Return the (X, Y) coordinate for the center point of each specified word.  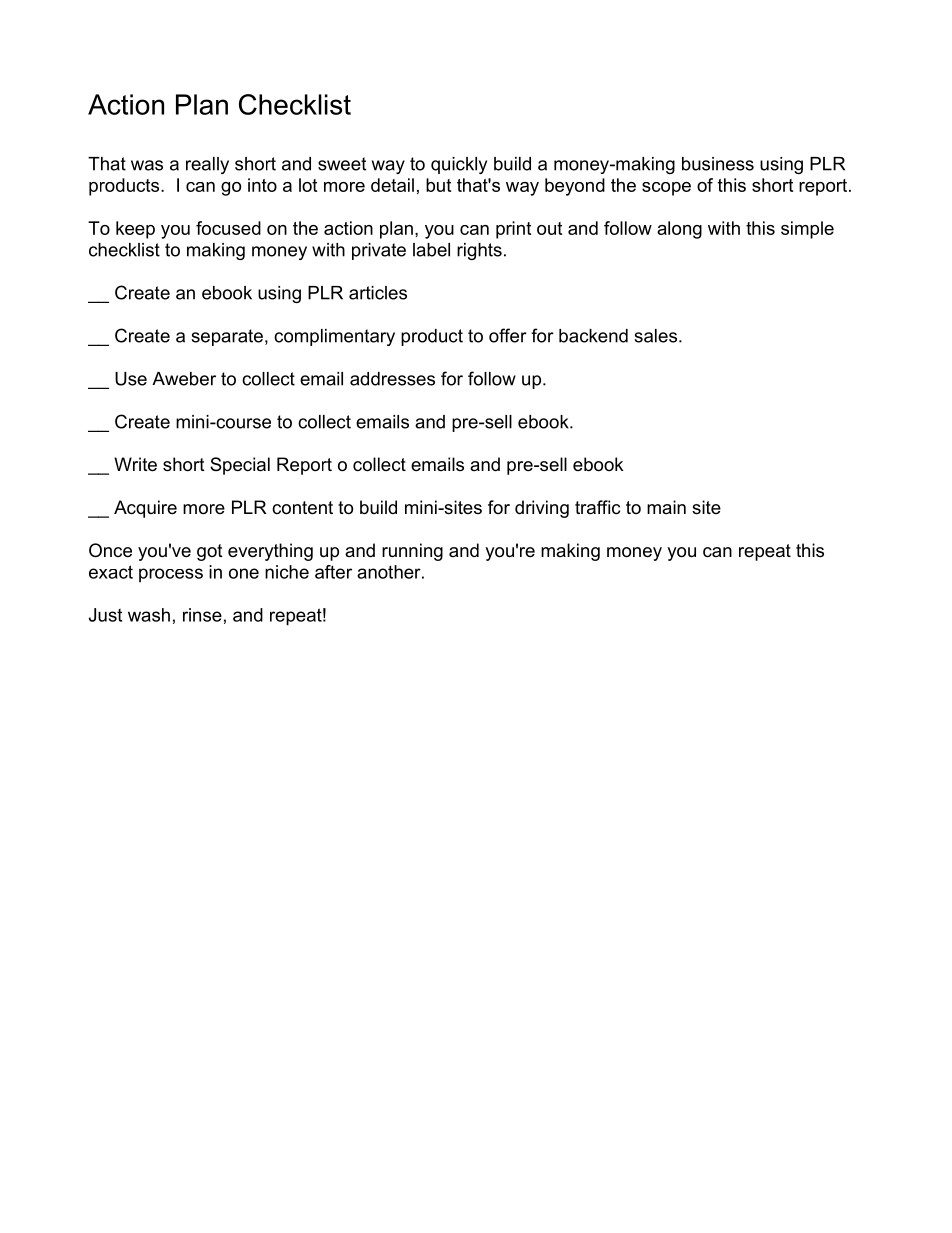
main (666, 507)
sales (655, 336)
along (679, 230)
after (333, 572)
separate (227, 337)
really (207, 165)
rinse (202, 615)
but (438, 185)
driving (542, 509)
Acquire (145, 509)
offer (508, 335)
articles (378, 293)
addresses (392, 379)
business (718, 164)
